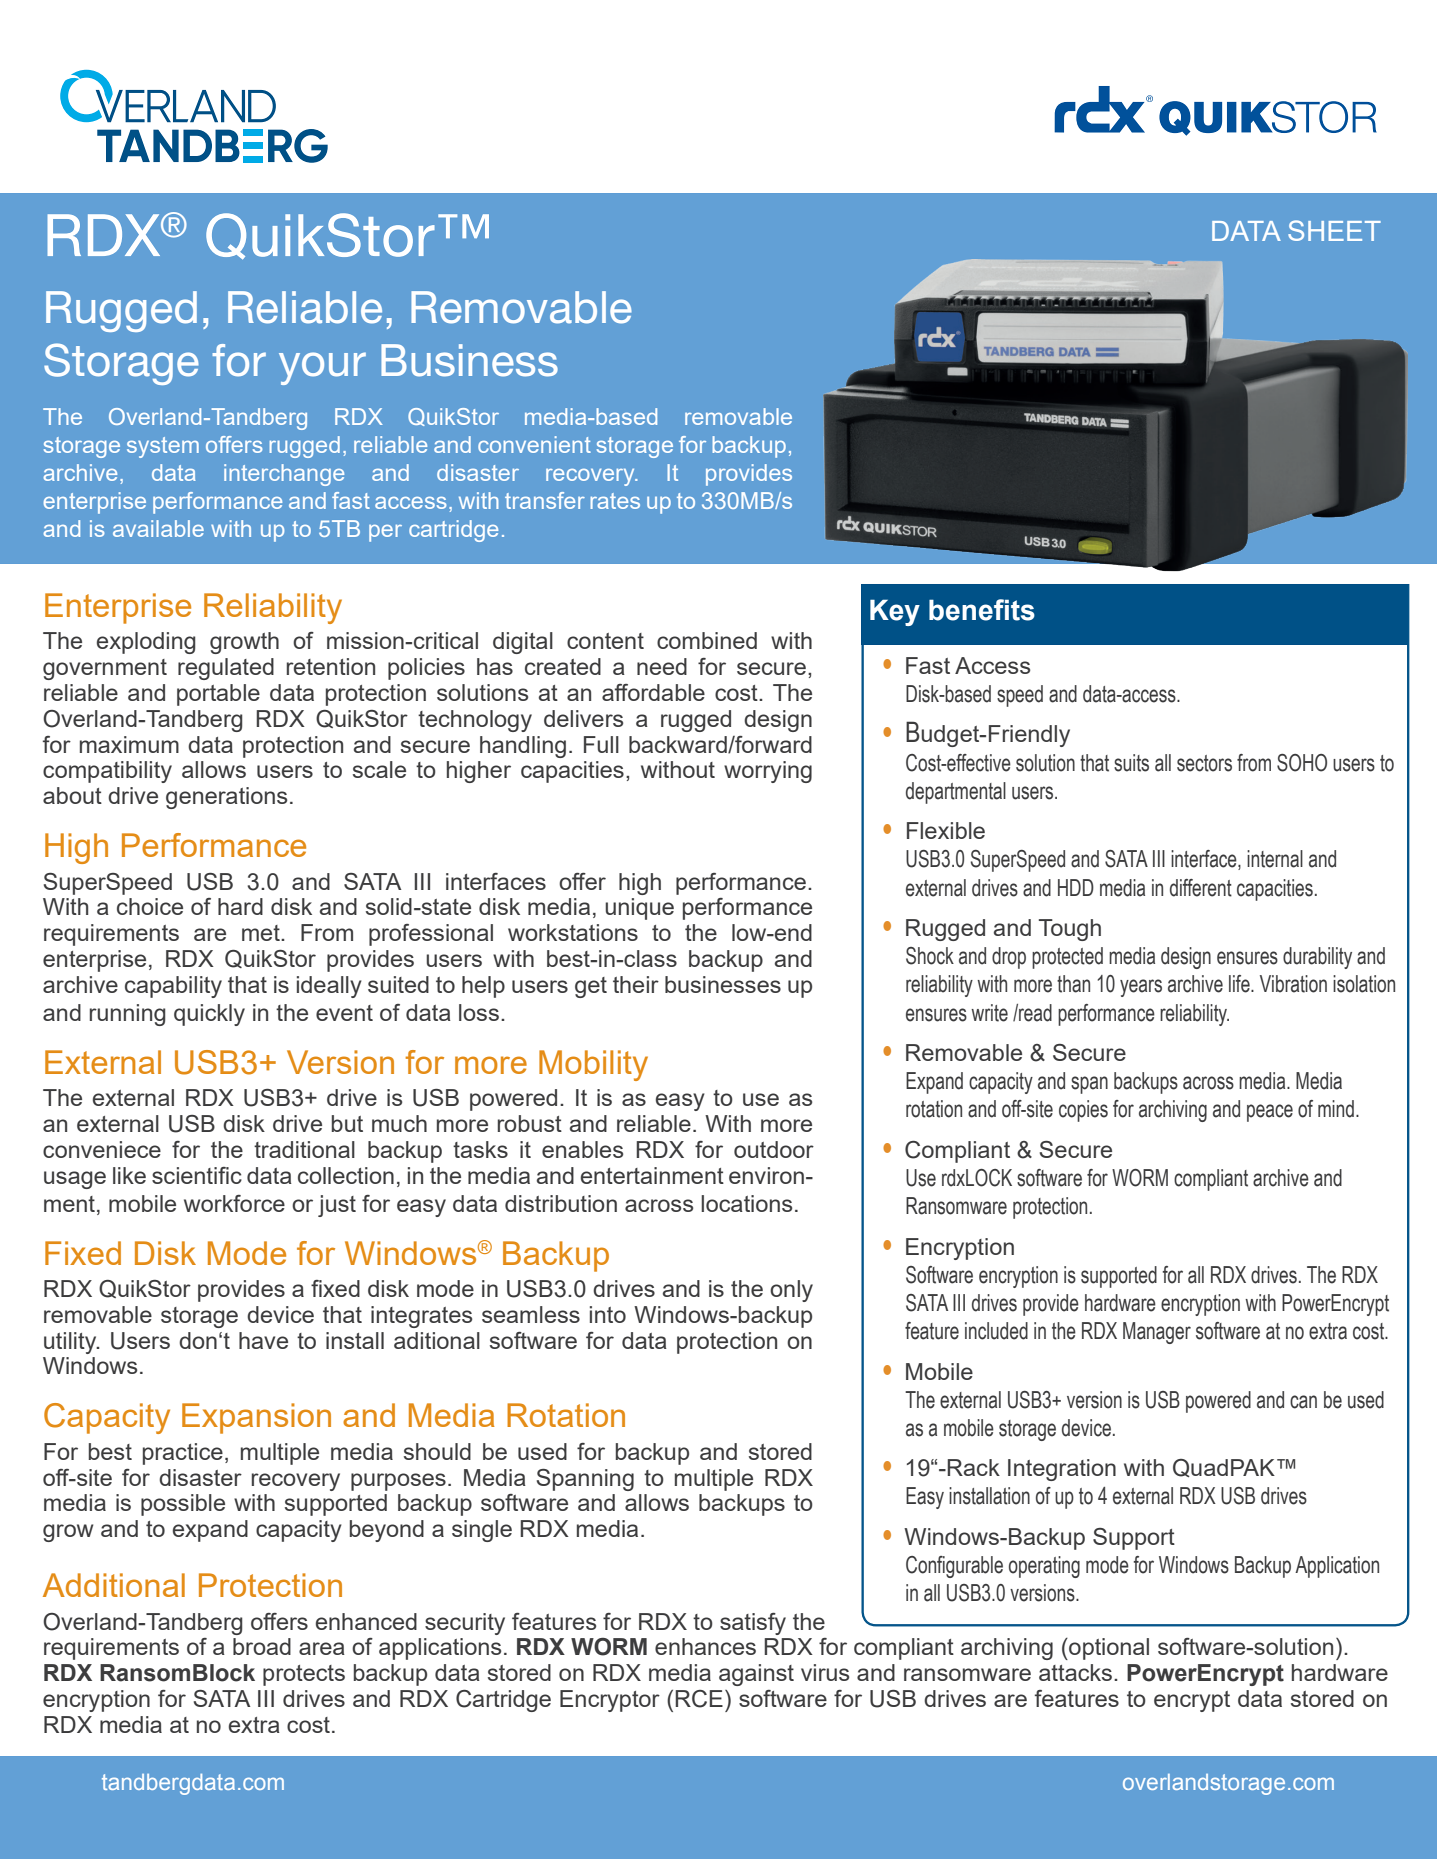  What do you see at coordinates (636, 984) in the screenshot?
I see `their` at bounding box center [636, 984].
